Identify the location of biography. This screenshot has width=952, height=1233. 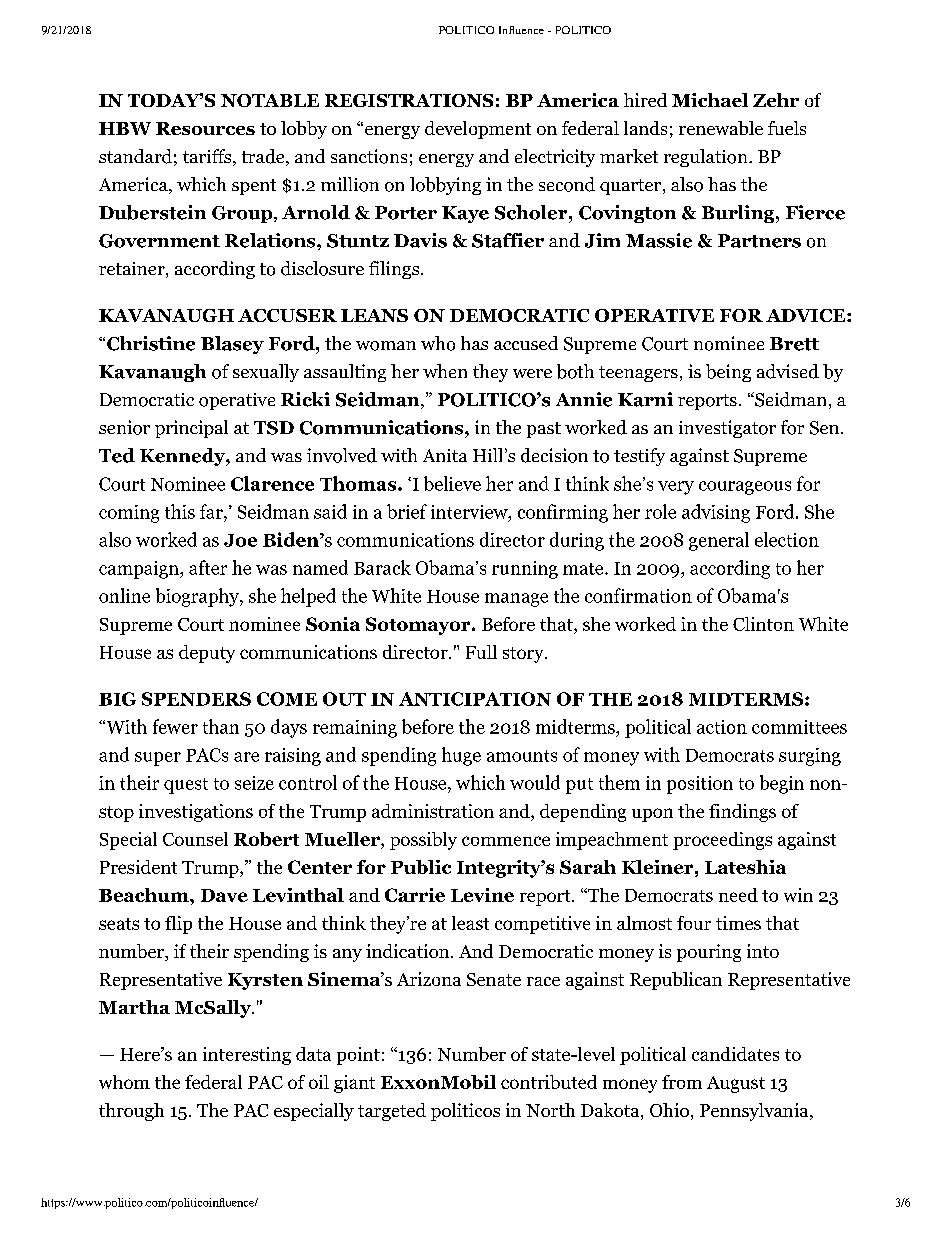
(198, 597).
